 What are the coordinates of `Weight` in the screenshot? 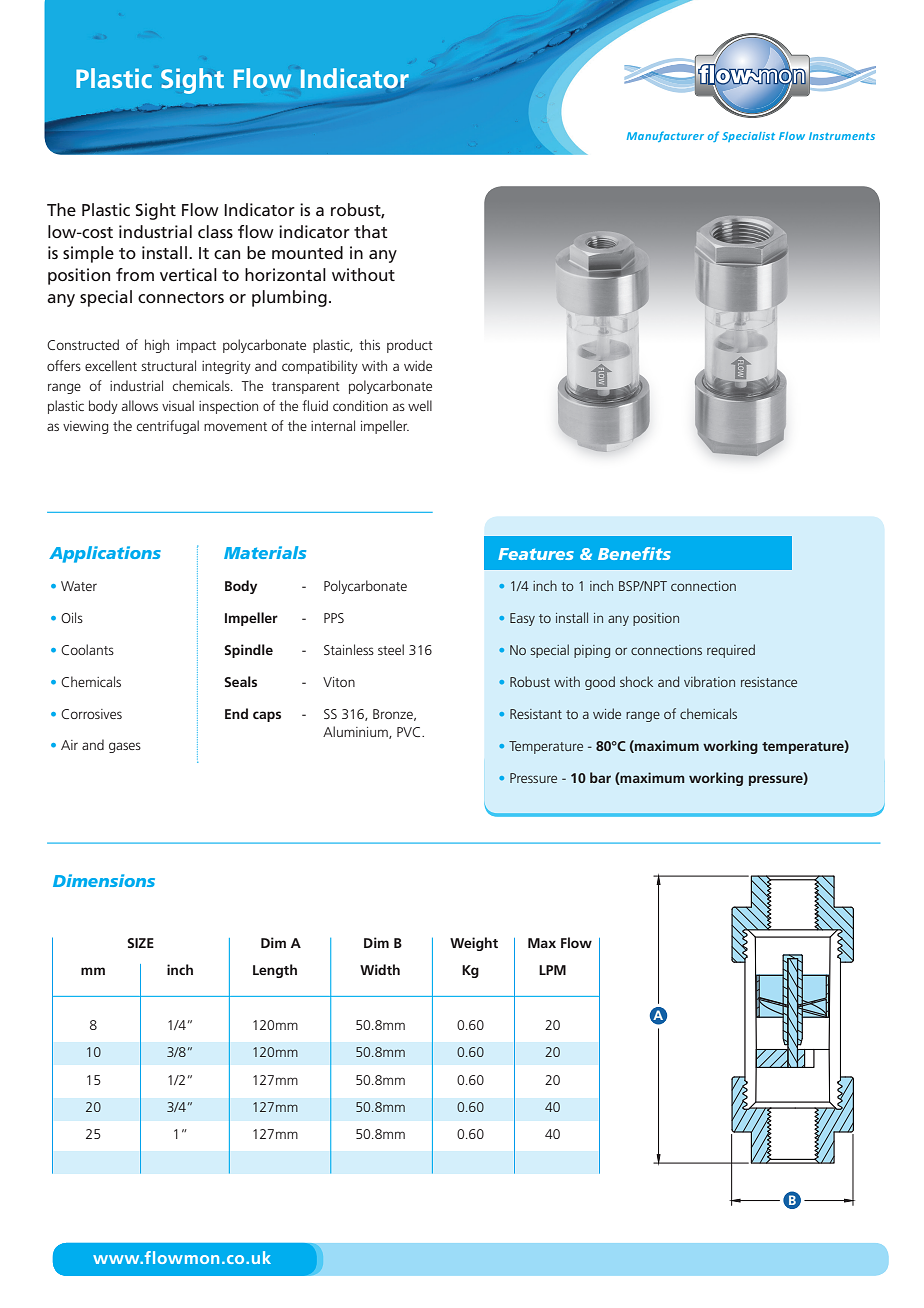 It's located at (474, 944).
